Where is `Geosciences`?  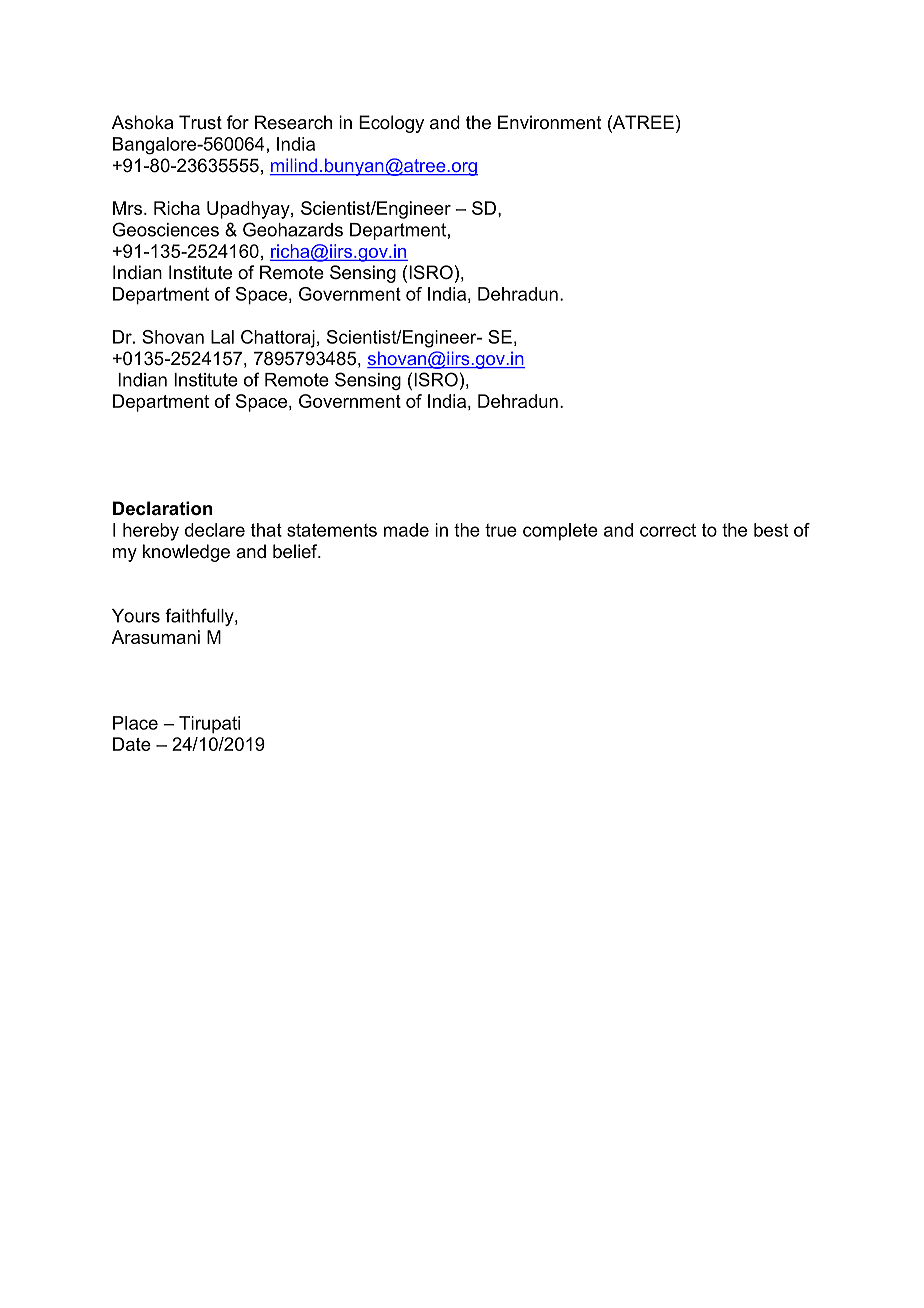
Geosciences is located at coordinates (165, 229).
